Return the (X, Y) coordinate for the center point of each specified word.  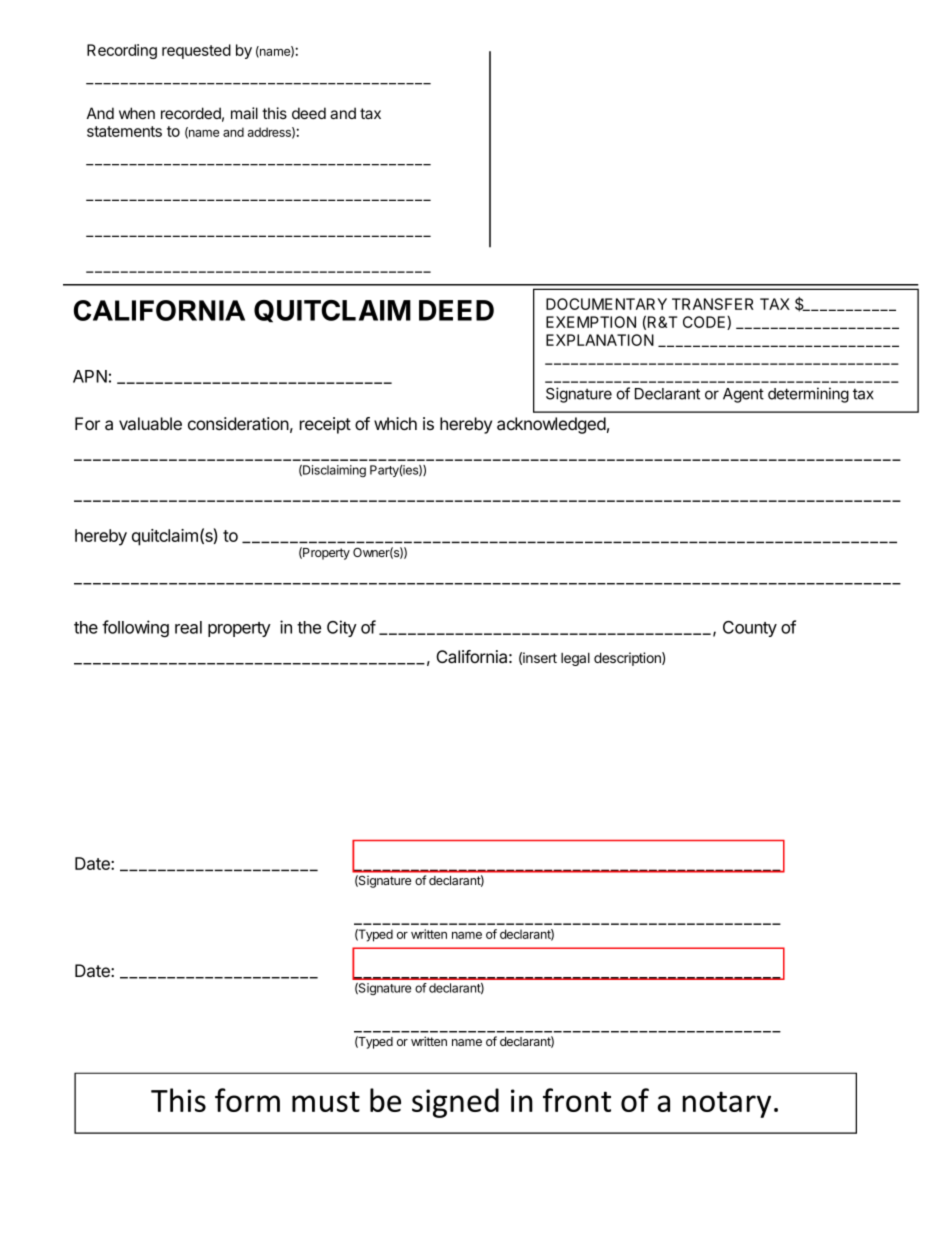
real (188, 627)
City (342, 628)
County (750, 629)
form (247, 1100)
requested (196, 51)
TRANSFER (713, 304)
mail (244, 113)
